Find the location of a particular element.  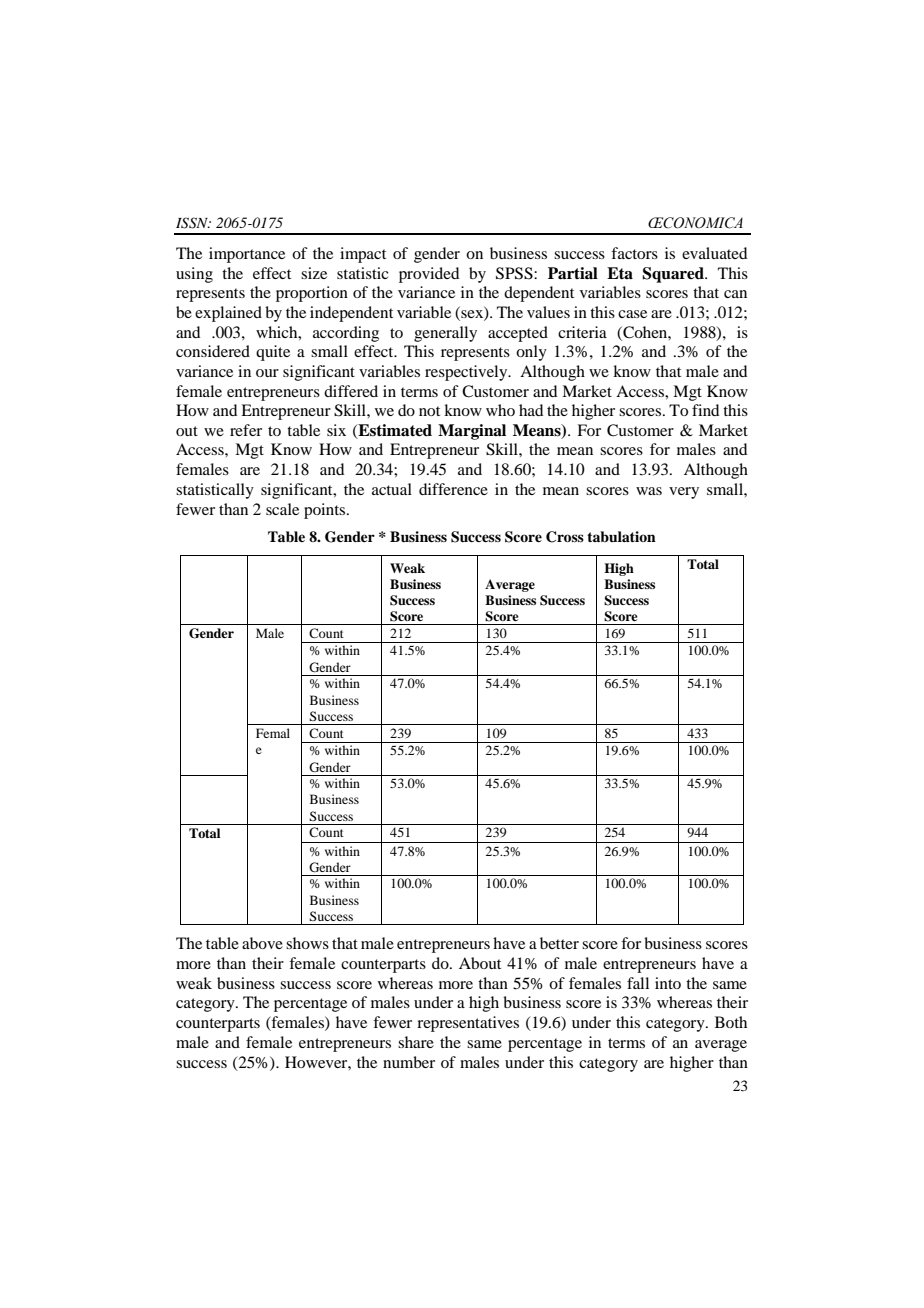

better is located at coordinates (559, 943).
